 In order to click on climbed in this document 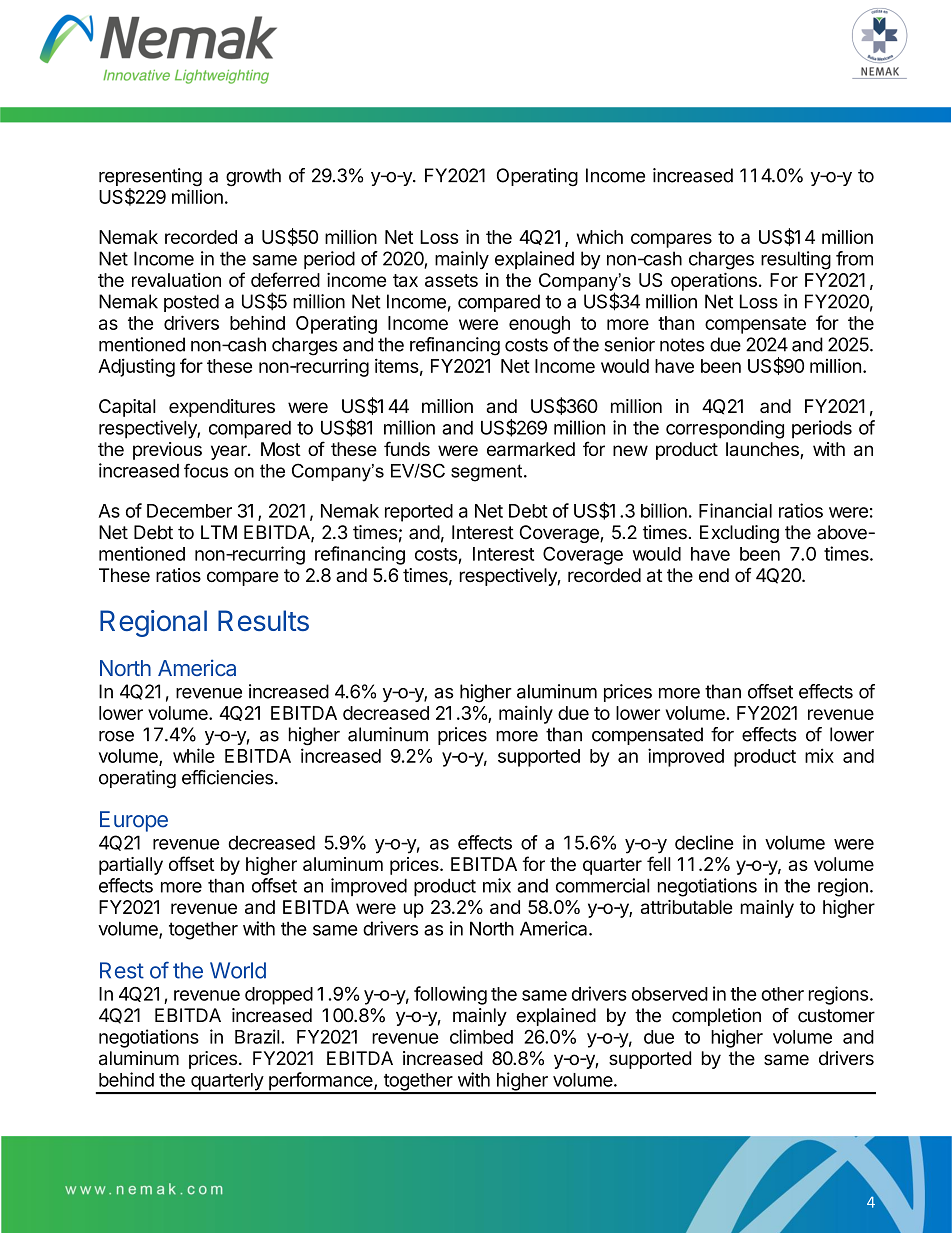, I will do `click(481, 1036)`.
